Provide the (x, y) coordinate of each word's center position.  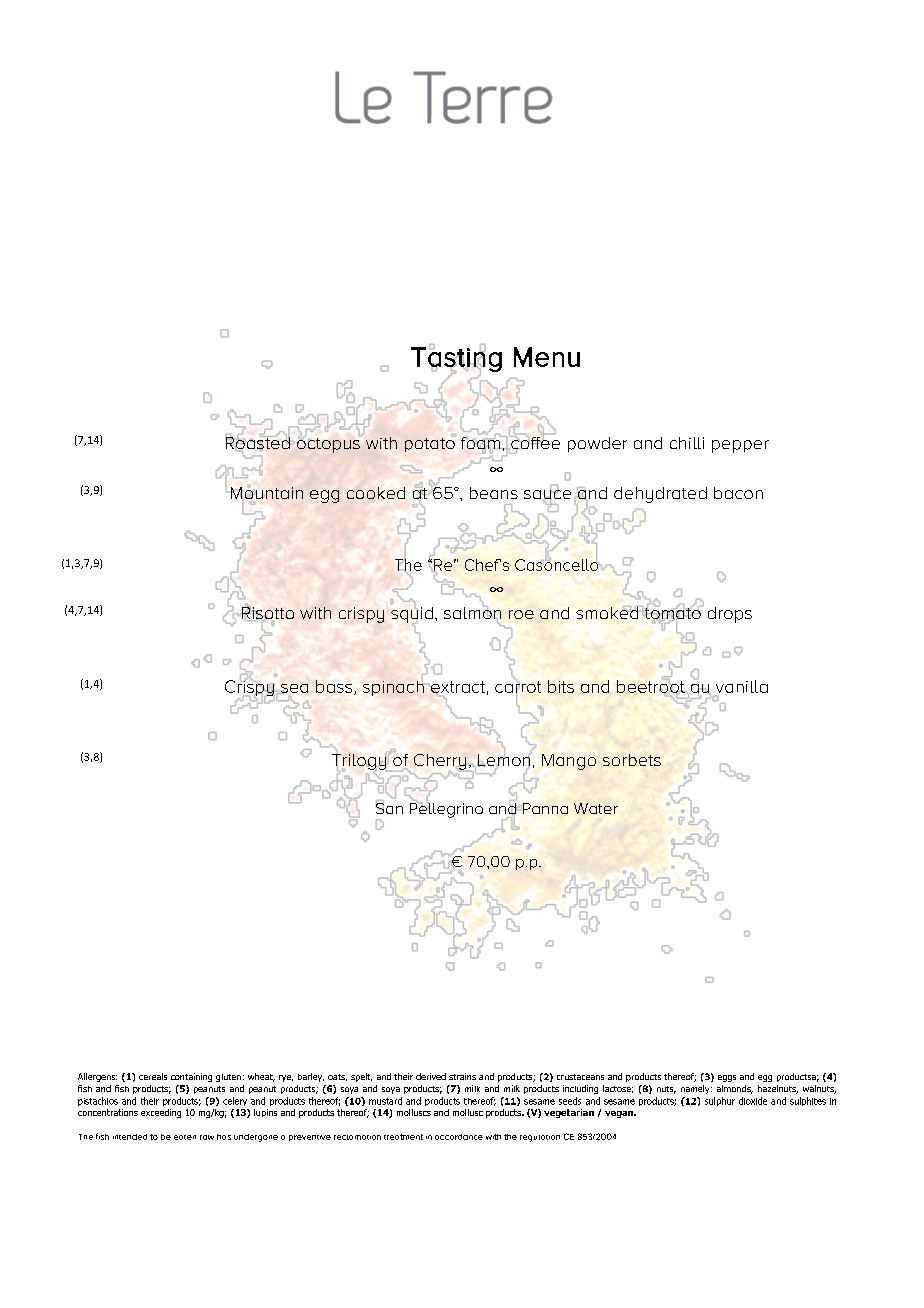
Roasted (258, 443)
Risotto (267, 613)
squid (412, 614)
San (389, 807)
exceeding (161, 1113)
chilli (687, 443)
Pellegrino (446, 809)
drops (730, 615)
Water (596, 808)
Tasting (456, 359)
